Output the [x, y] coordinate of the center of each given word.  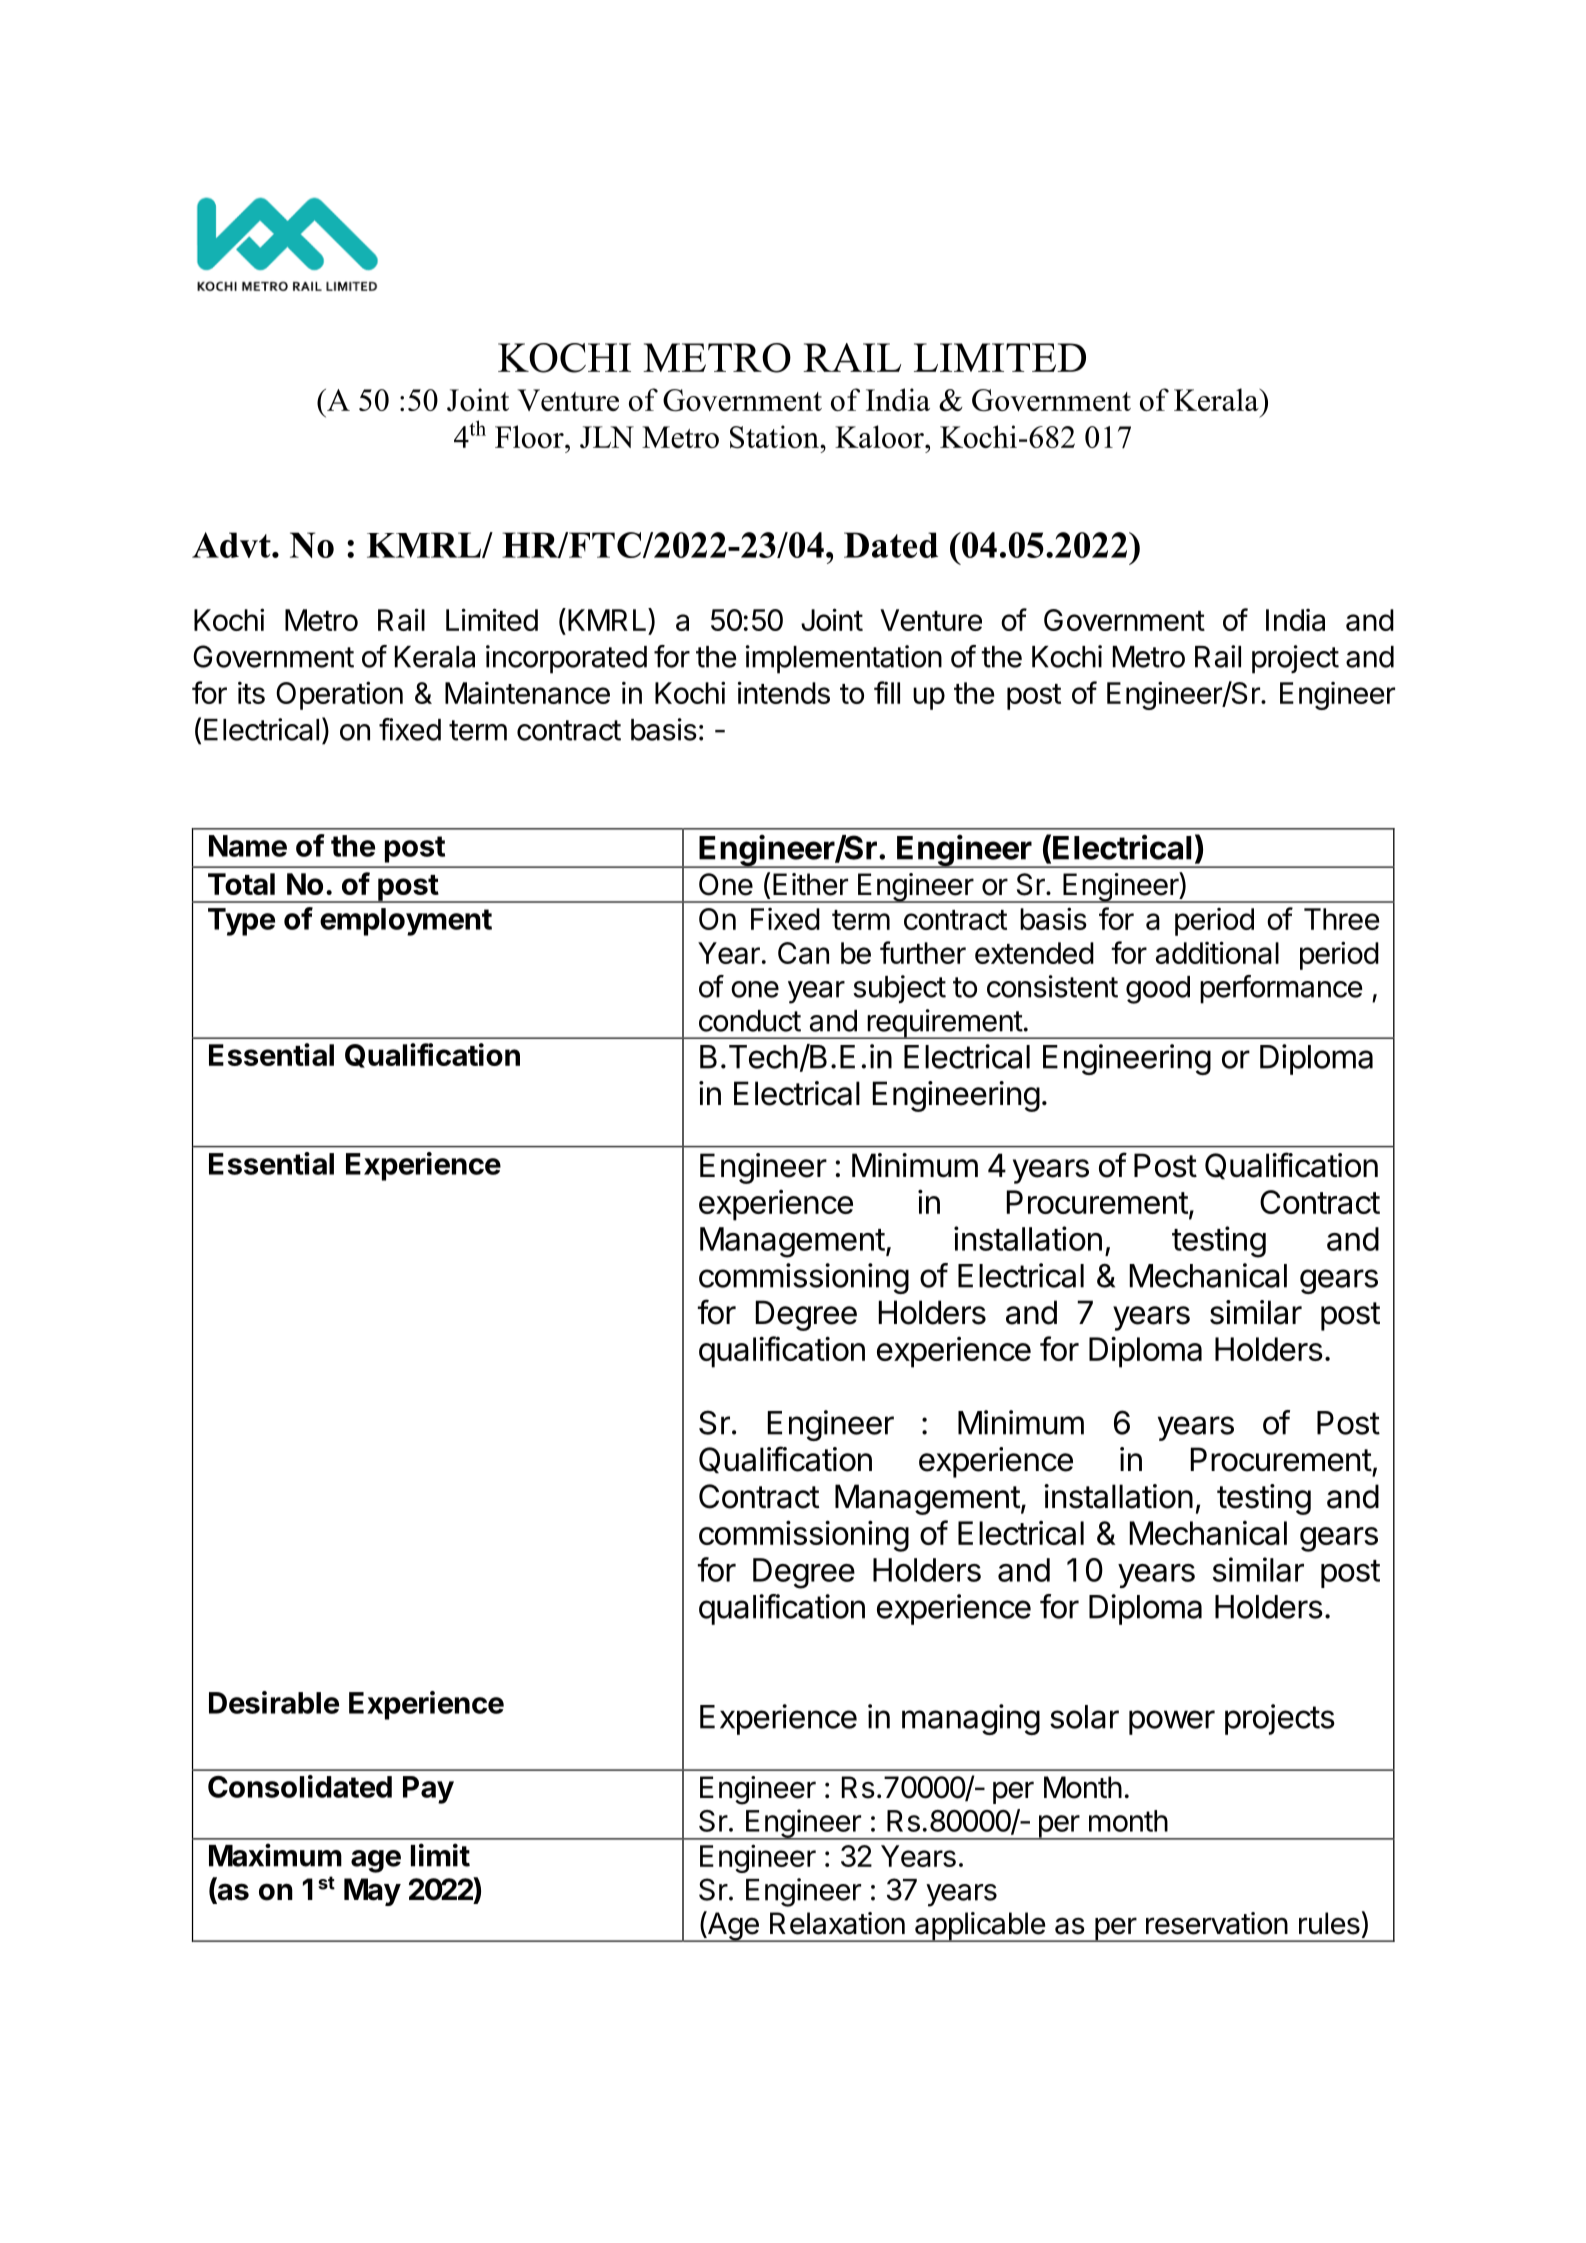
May [372, 1892]
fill [887, 692]
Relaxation [837, 1923]
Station [775, 437]
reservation [1217, 1923]
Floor [530, 436]
